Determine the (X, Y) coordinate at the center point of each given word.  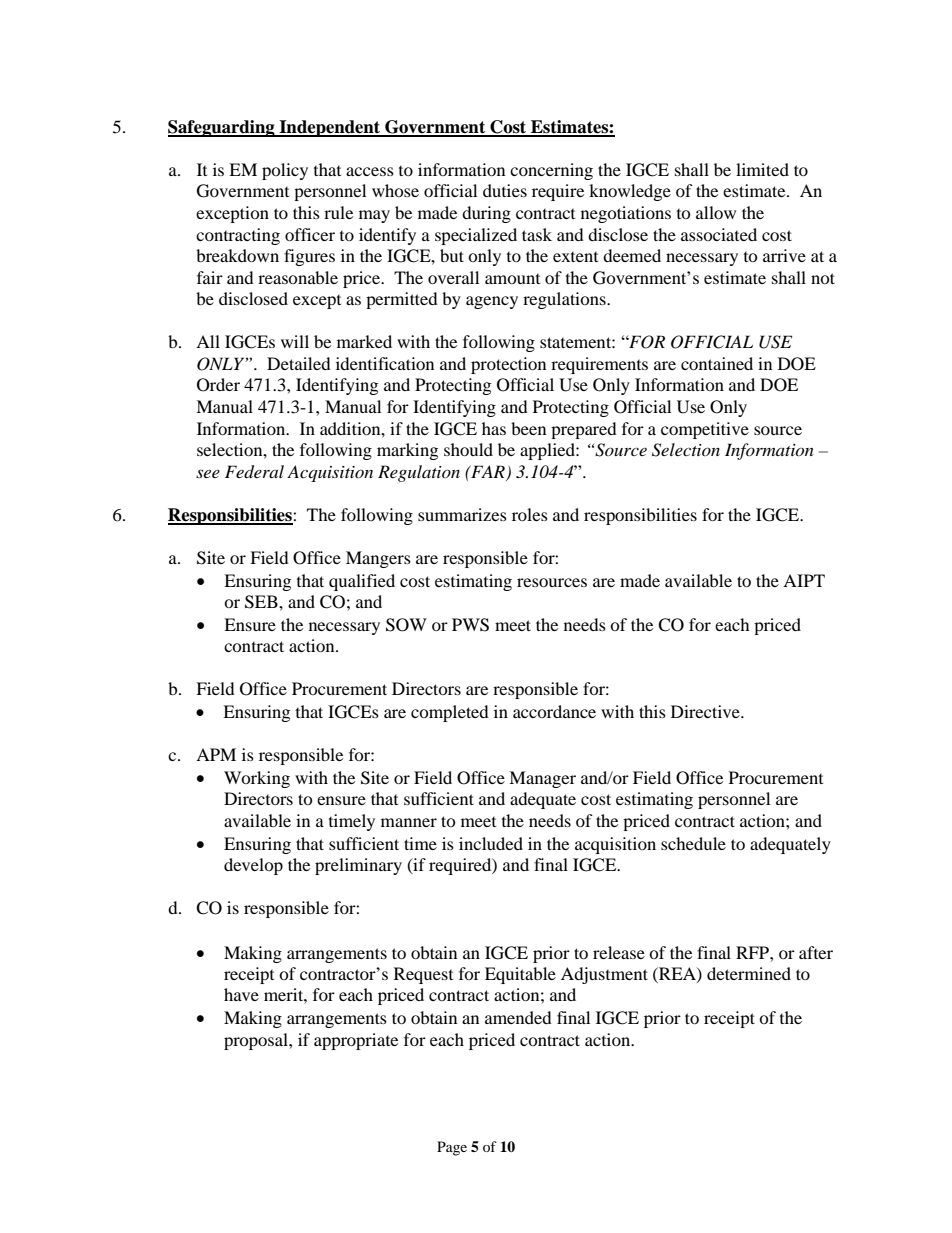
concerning (551, 171)
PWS (470, 625)
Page (452, 1148)
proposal (257, 1041)
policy (285, 171)
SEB (262, 602)
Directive (706, 711)
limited (762, 169)
